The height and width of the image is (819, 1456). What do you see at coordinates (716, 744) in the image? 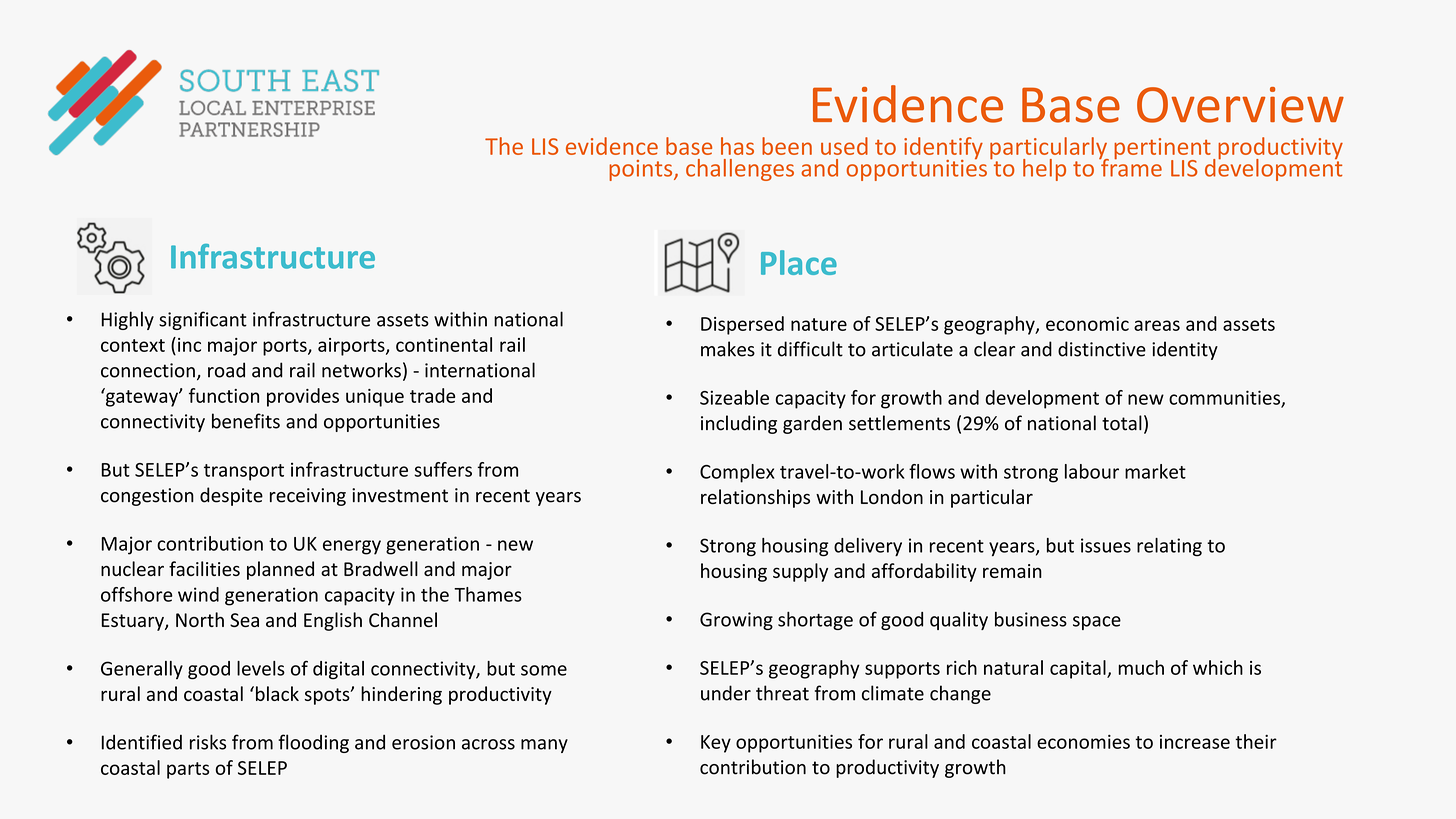
I see `Key` at bounding box center [716, 744].
